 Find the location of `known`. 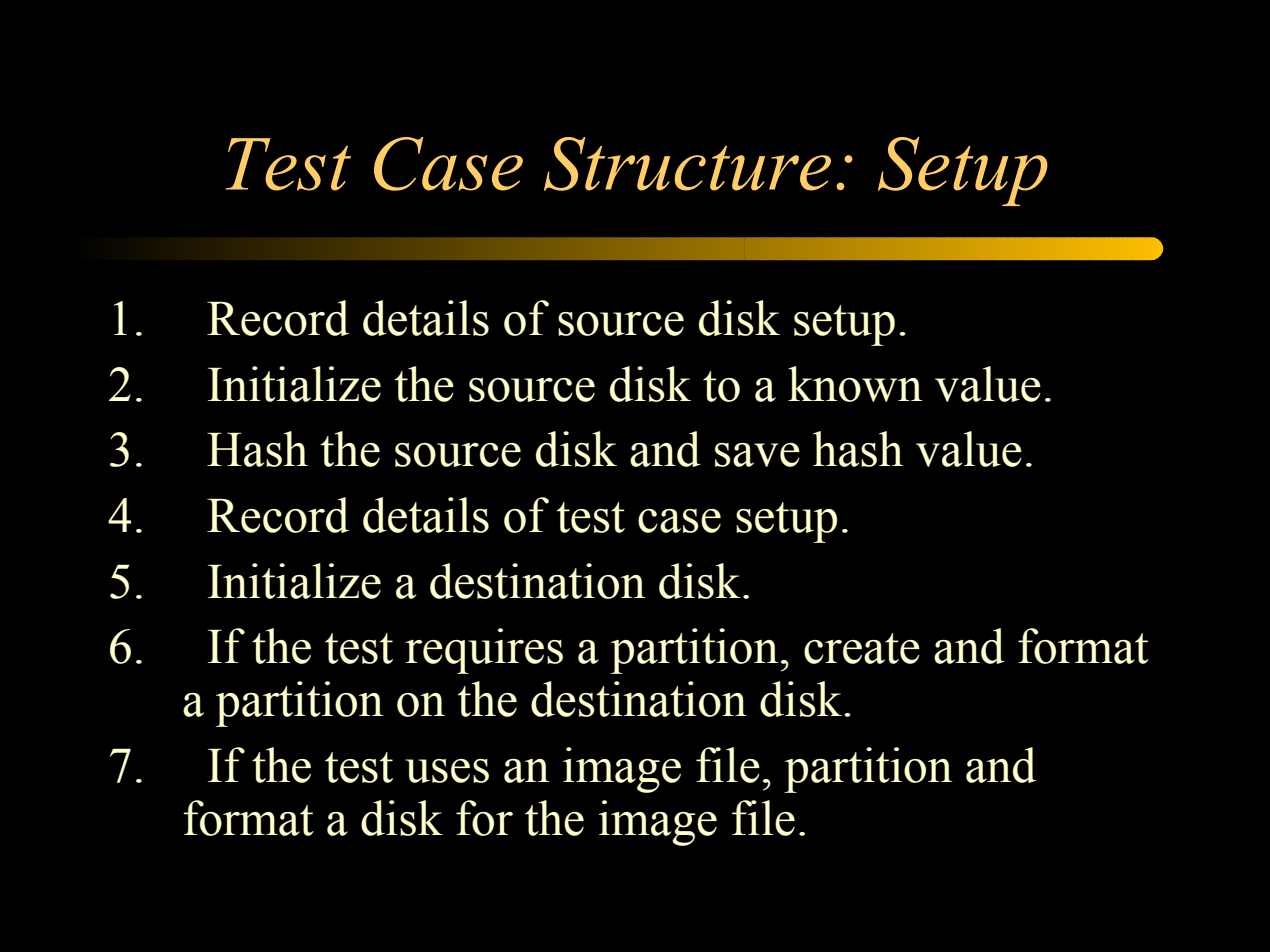

known is located at coordinates (855, 384).
